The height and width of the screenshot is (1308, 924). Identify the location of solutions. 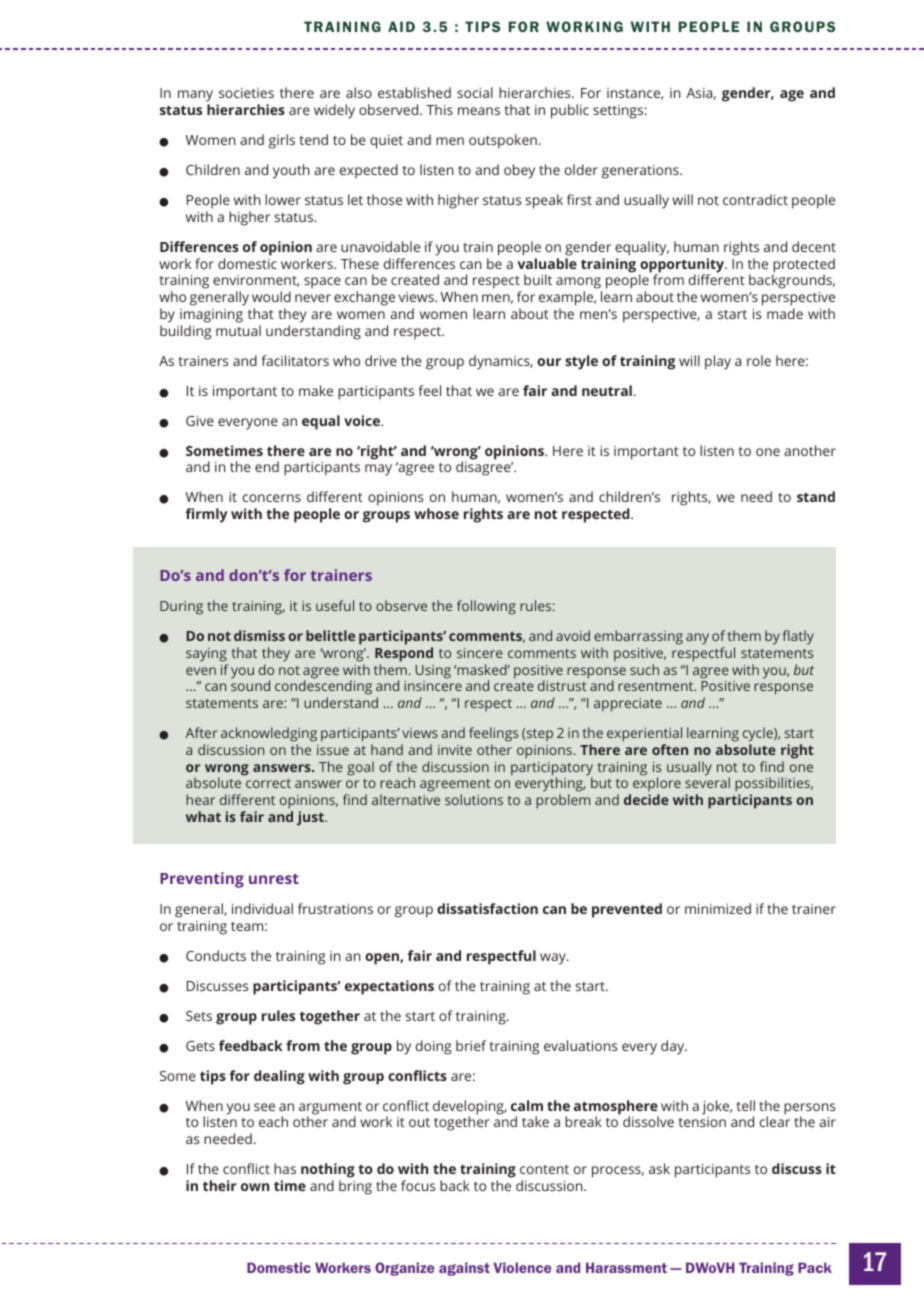
(474, 799).
